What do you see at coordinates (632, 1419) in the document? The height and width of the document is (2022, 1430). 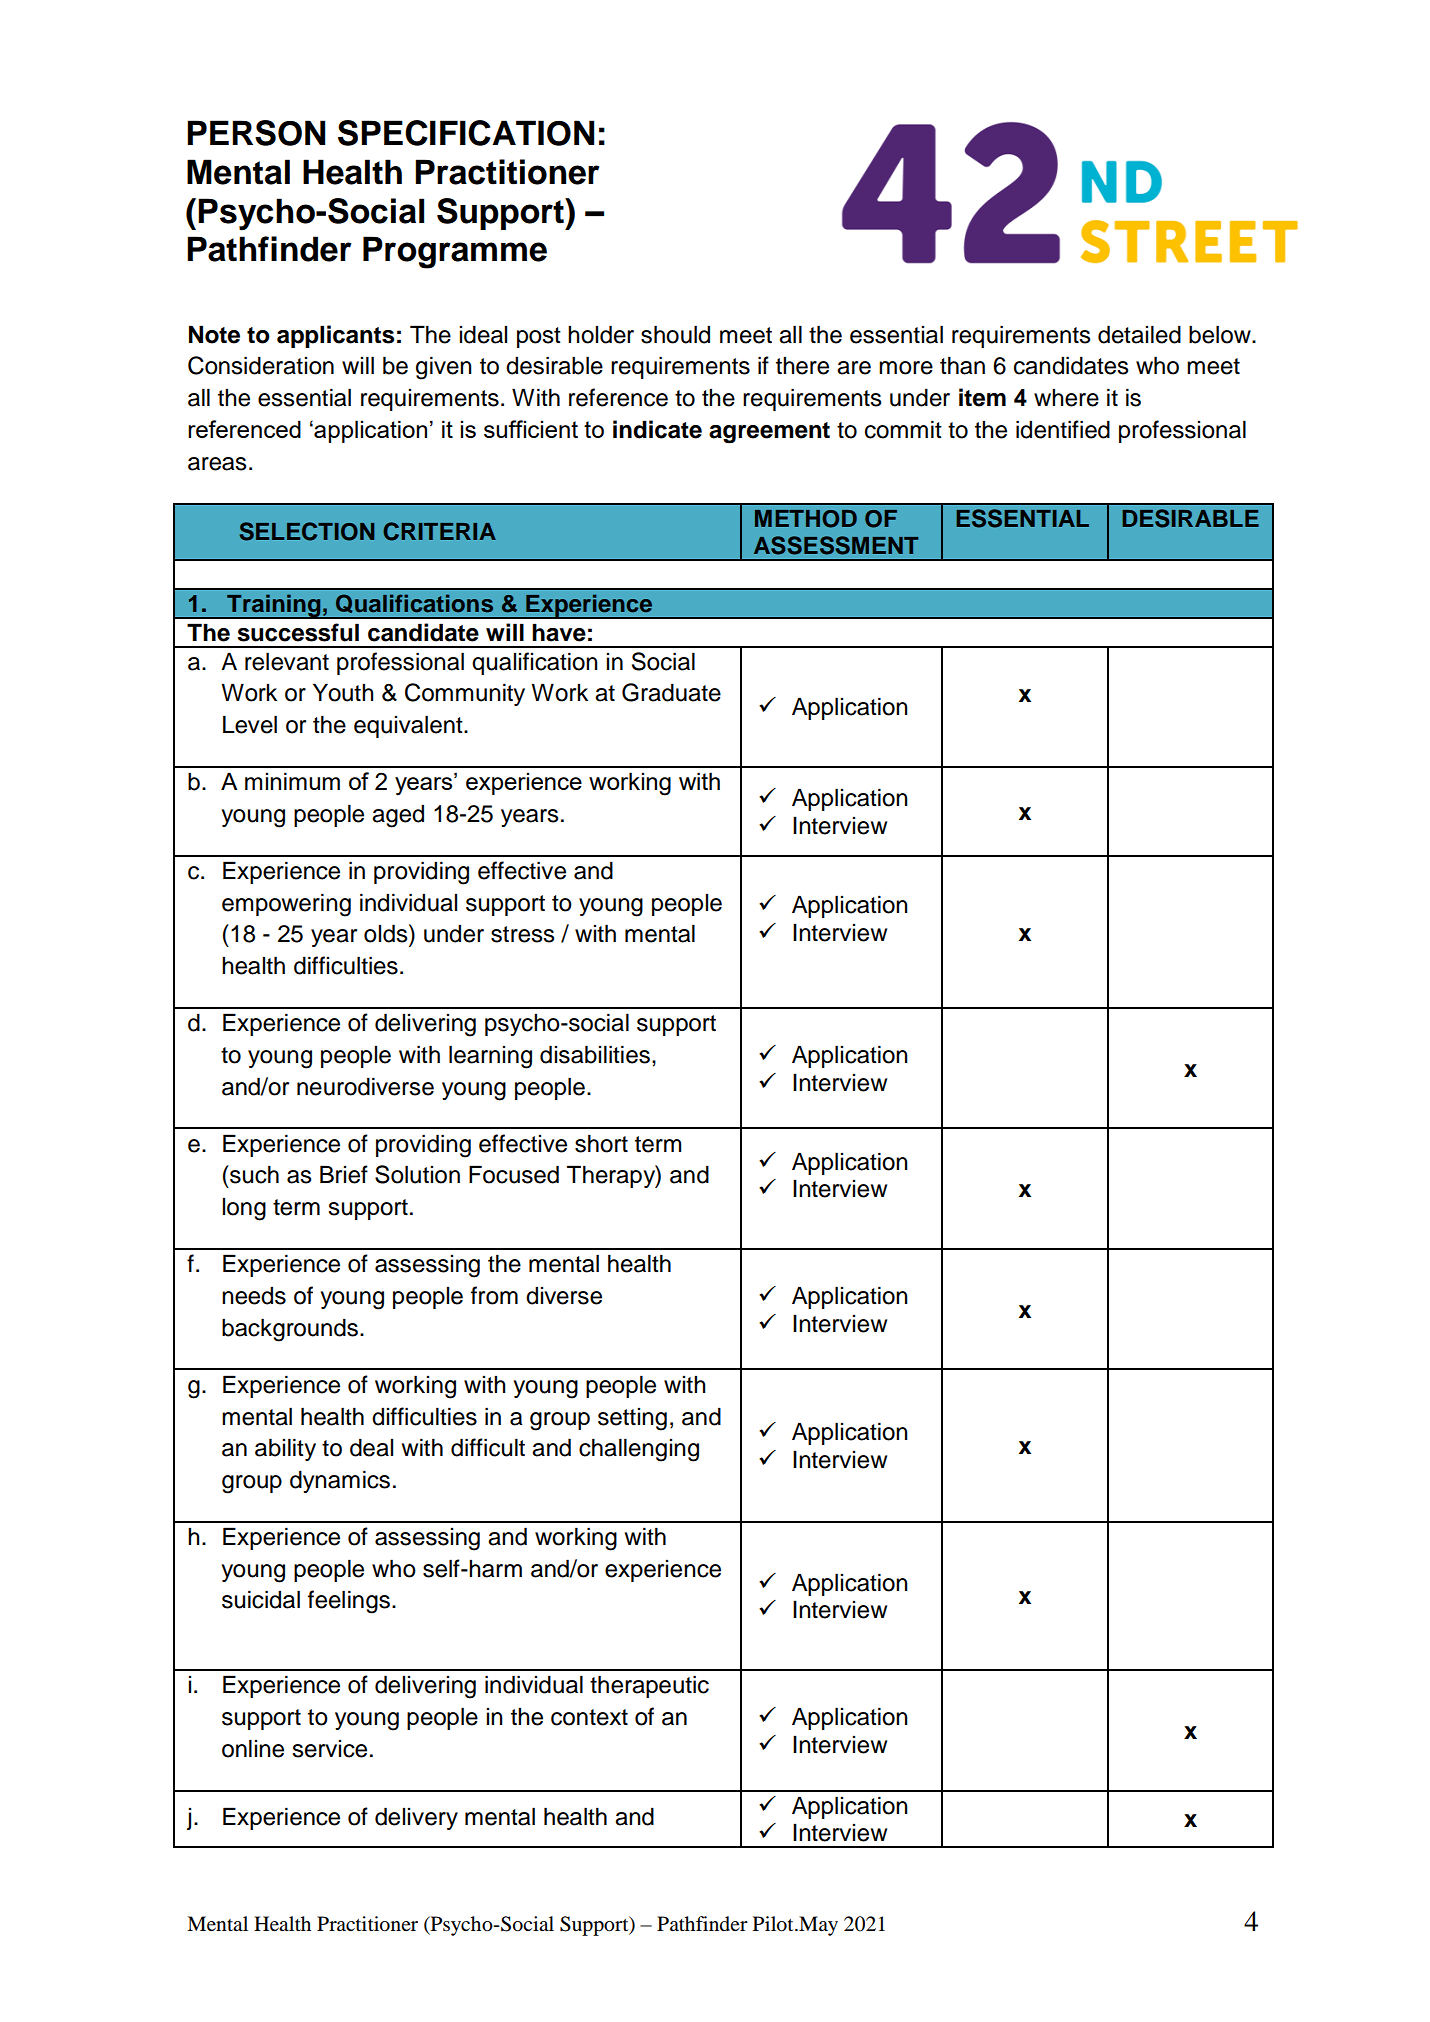 I see `setting` at bounding box center [632, 1419].
